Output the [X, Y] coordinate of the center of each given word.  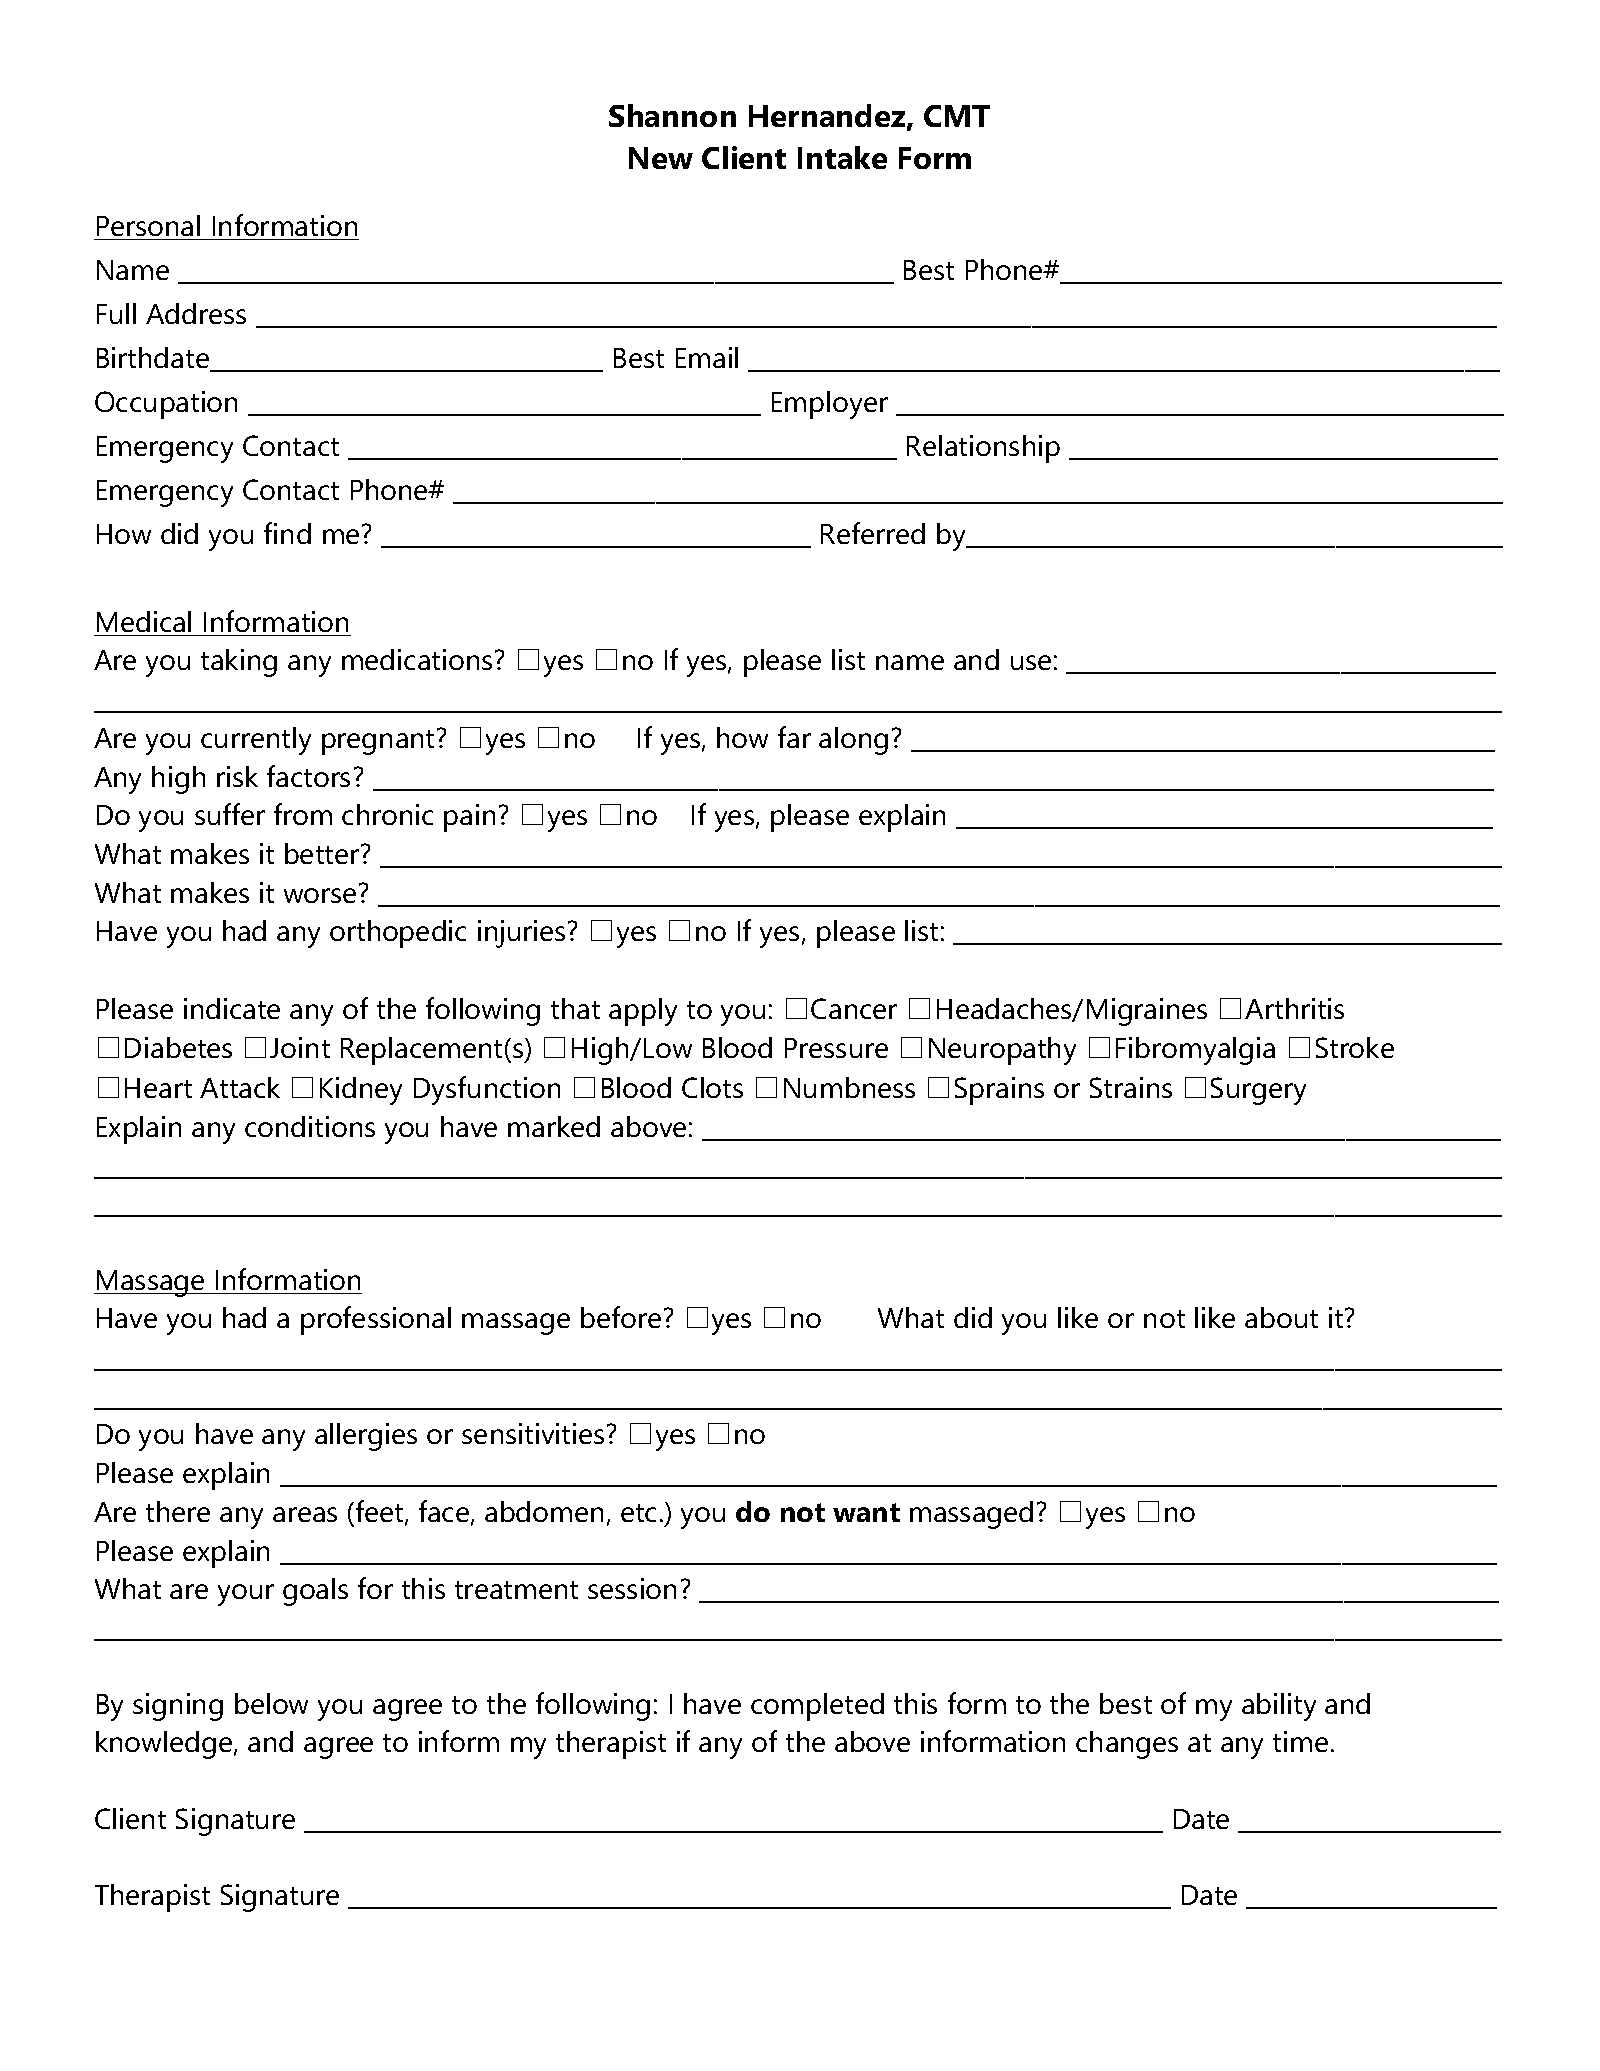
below [271, 1703]
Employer [830, 405]
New [661, 158]
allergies [366, 1437]
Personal [148, 225]
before [621, 1317]
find [287, 533]
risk [237, 776]
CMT [957, 116]
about [1281, 1317]
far [794, 737]
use [1031, 662]
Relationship [983, 449]
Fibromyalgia [1195, 1051]
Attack [240, 1087]
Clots [712, 1087]
